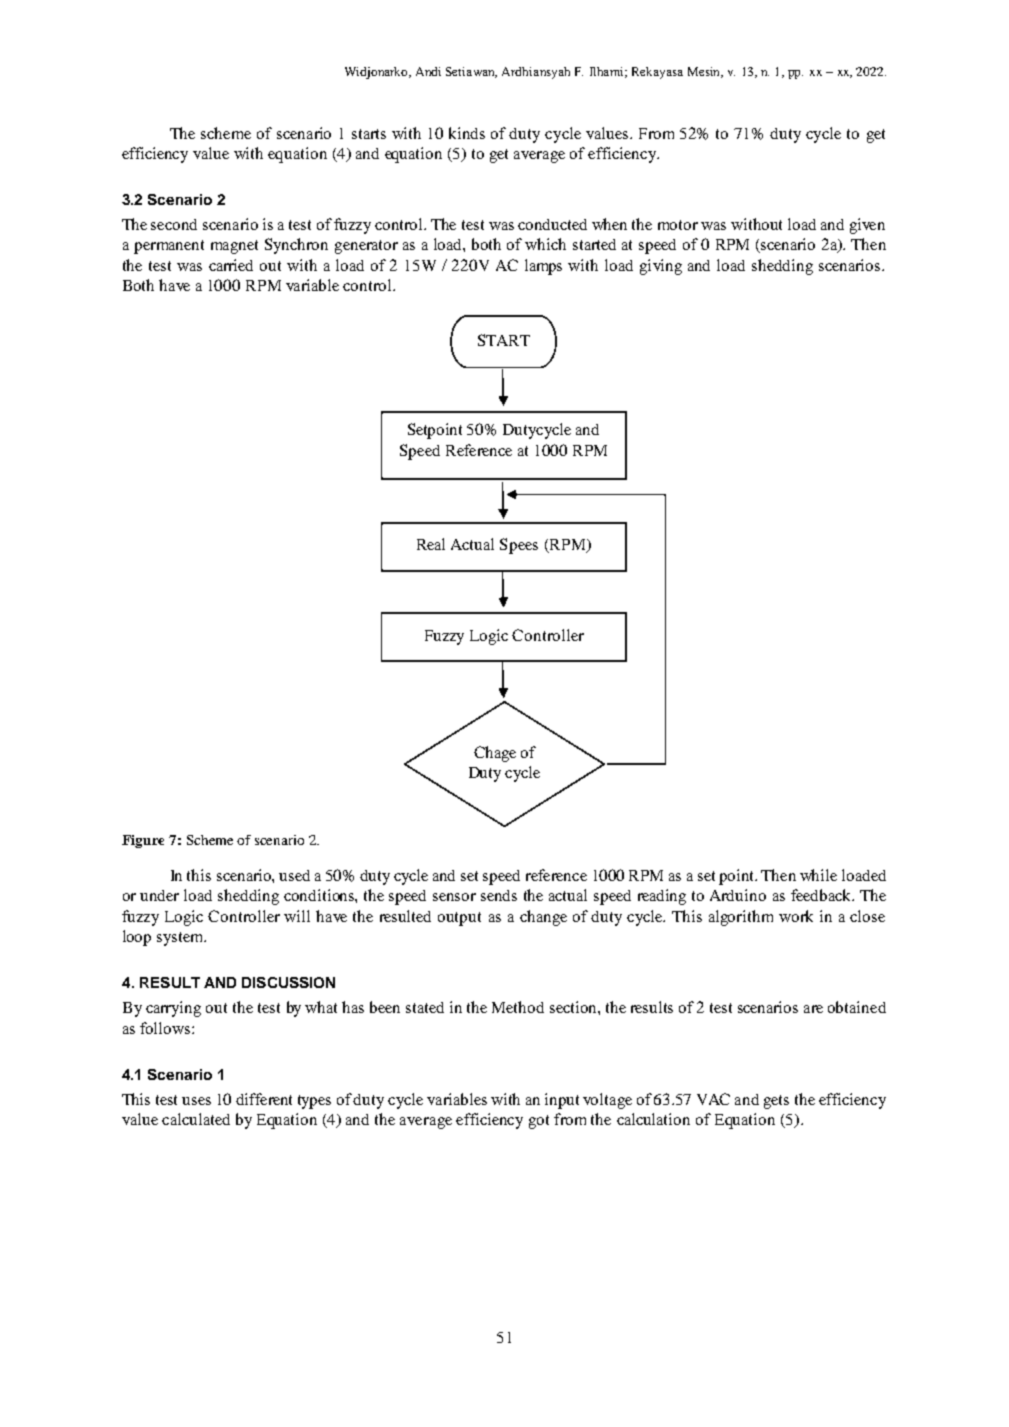 The width and height of the image is (1009, 1427). What do you see at coordinates (196, 1101) in the image?
I see `uses` at bounding box center [196, 1101].
